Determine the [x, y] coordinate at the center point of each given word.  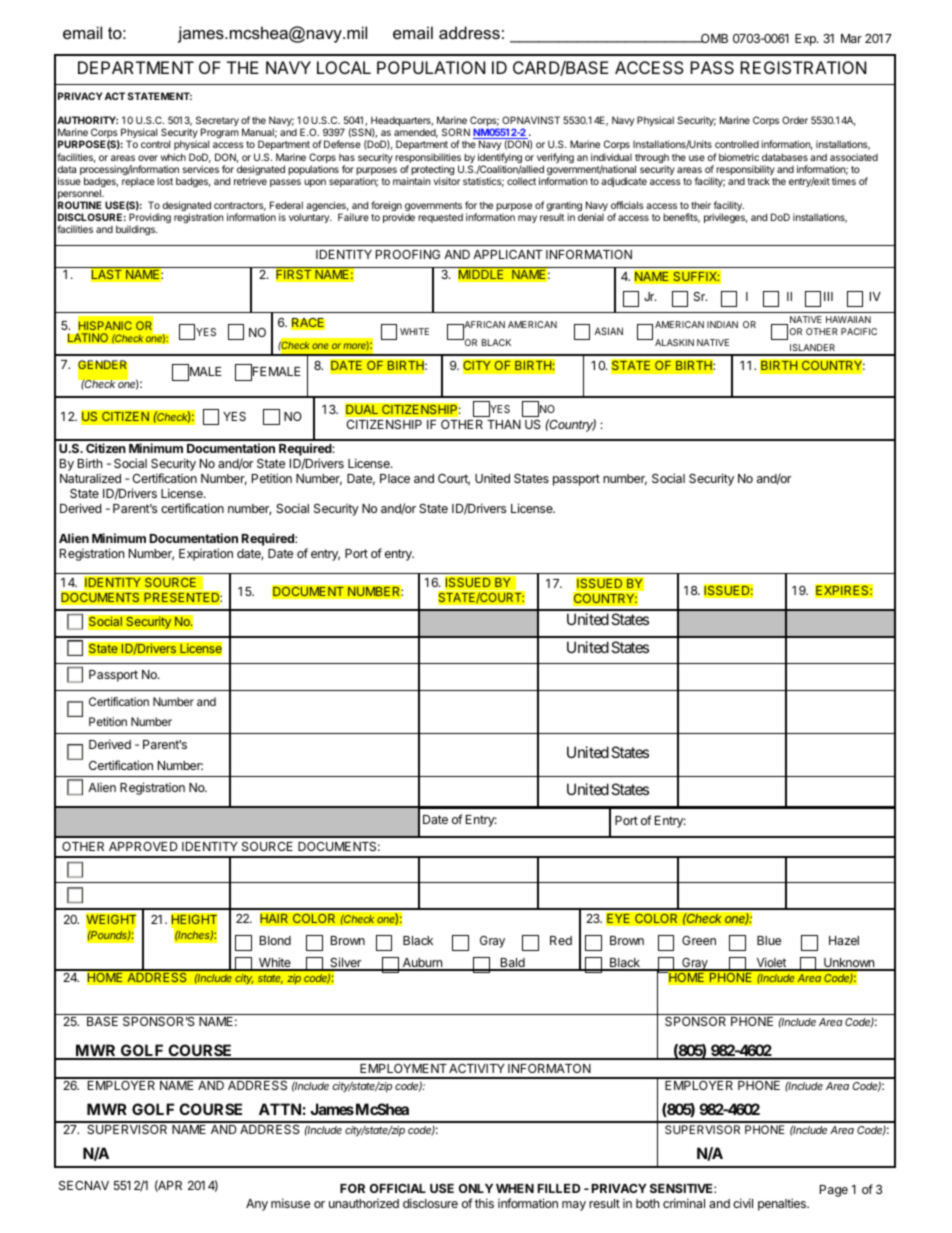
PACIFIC [859, 331]
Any [257, 1205]
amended [416, 133]
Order [795, 120]
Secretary [217, 122]
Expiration [206, 554]
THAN [504, 424]
